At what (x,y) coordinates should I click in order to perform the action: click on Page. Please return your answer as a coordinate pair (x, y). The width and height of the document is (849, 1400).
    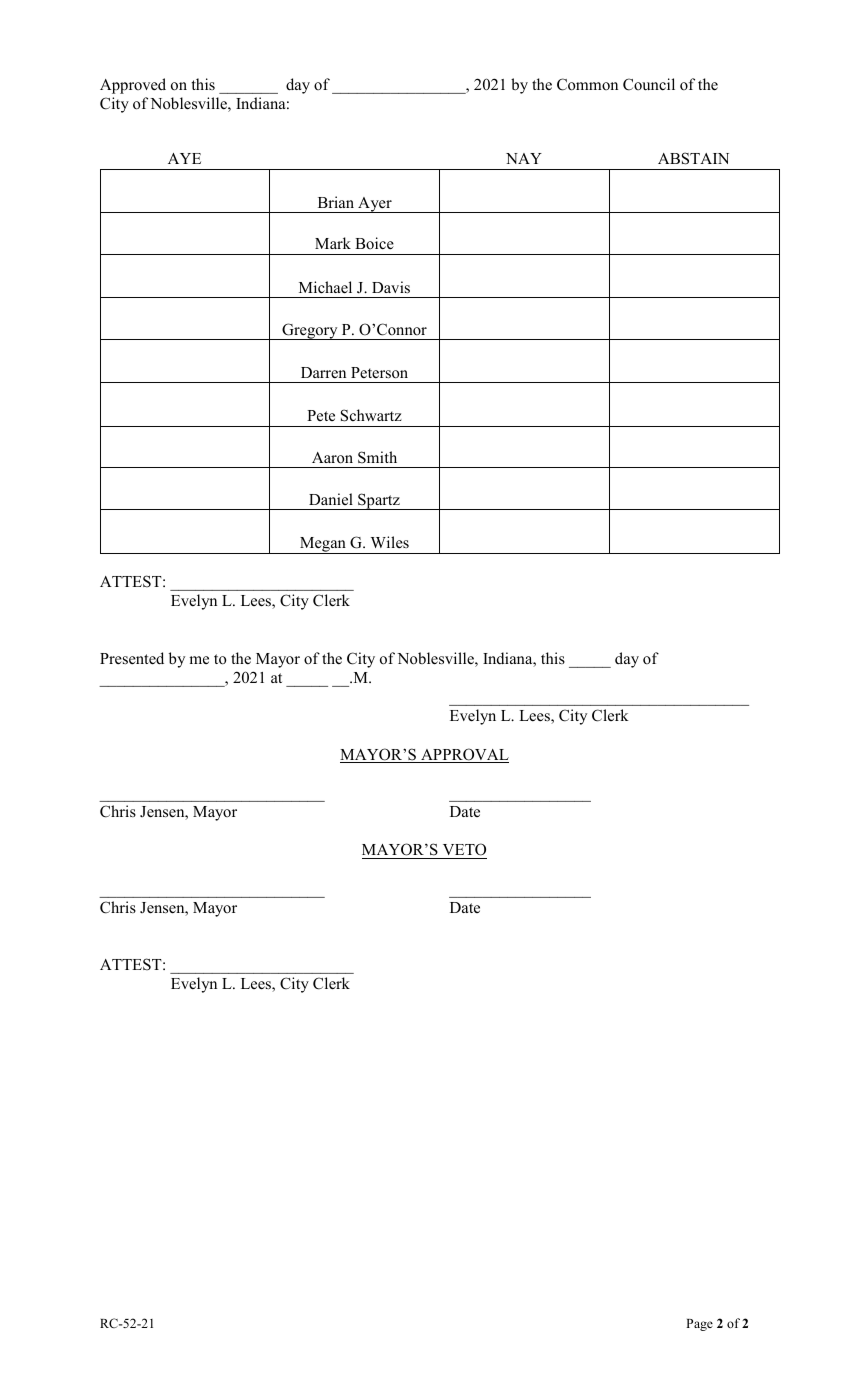
    Looking at the image, I should click on (699, 1325).
